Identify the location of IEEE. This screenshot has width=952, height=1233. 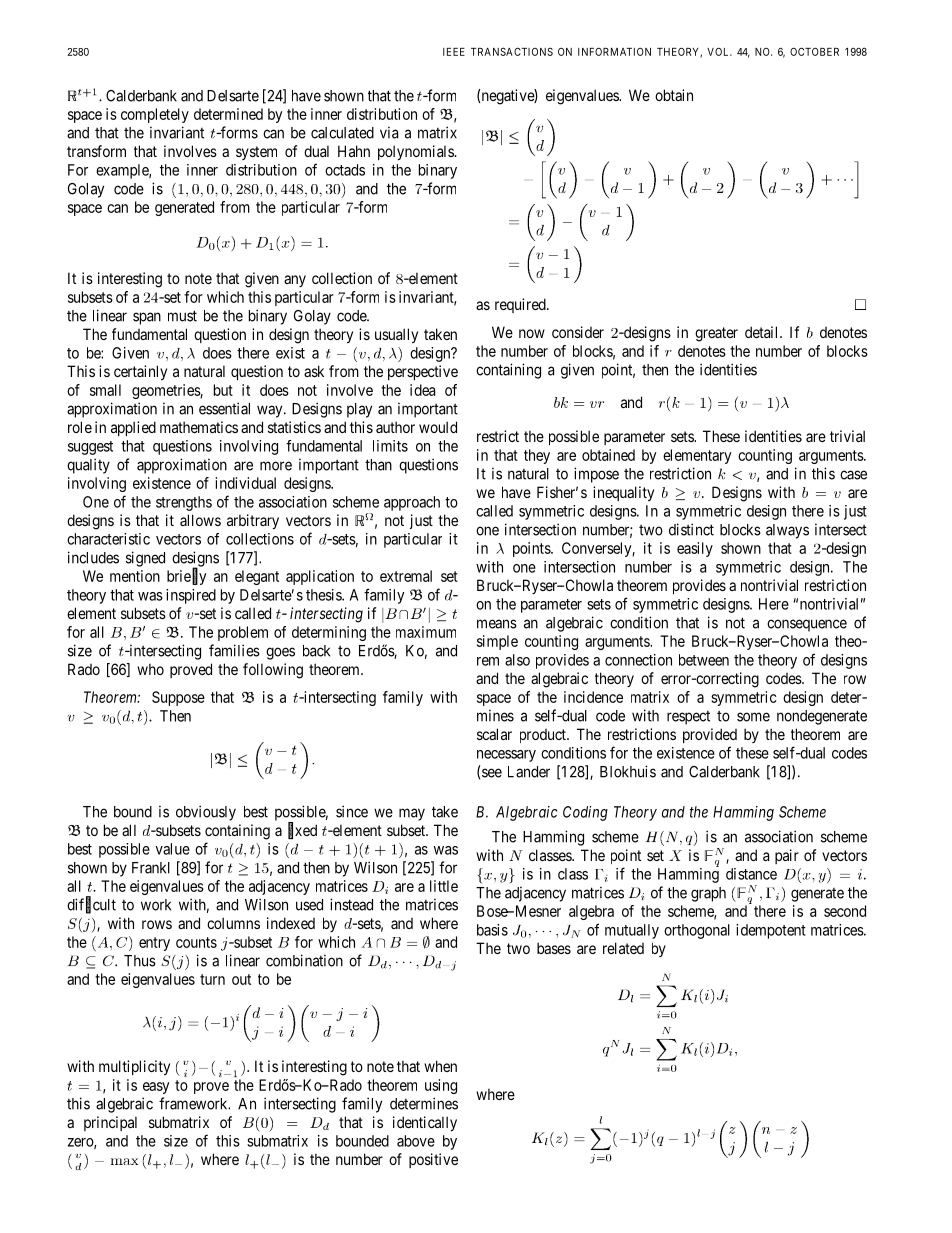
(454, 52).
